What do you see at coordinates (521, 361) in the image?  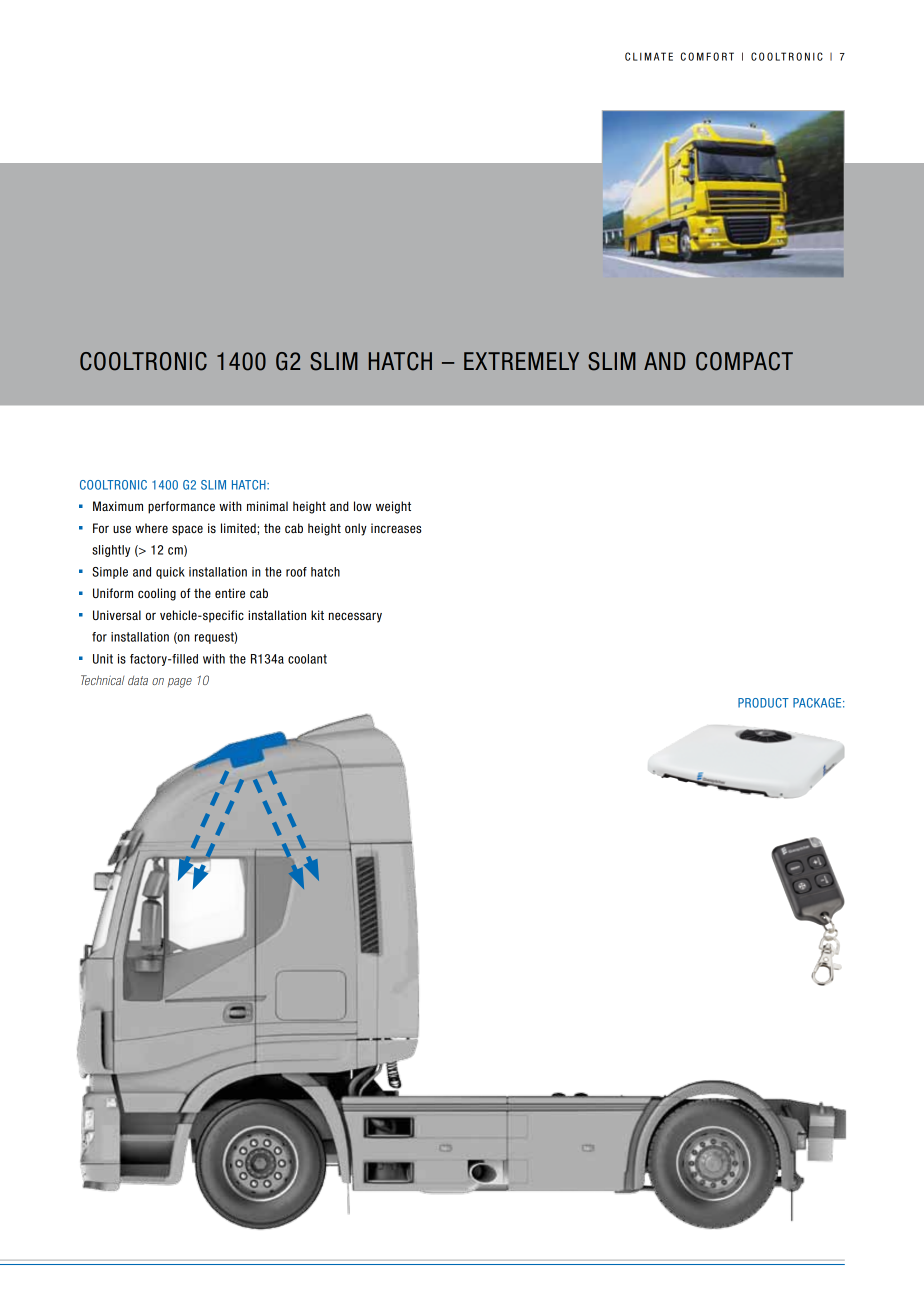 I see `extremely` at bounding box center [521, 361].
